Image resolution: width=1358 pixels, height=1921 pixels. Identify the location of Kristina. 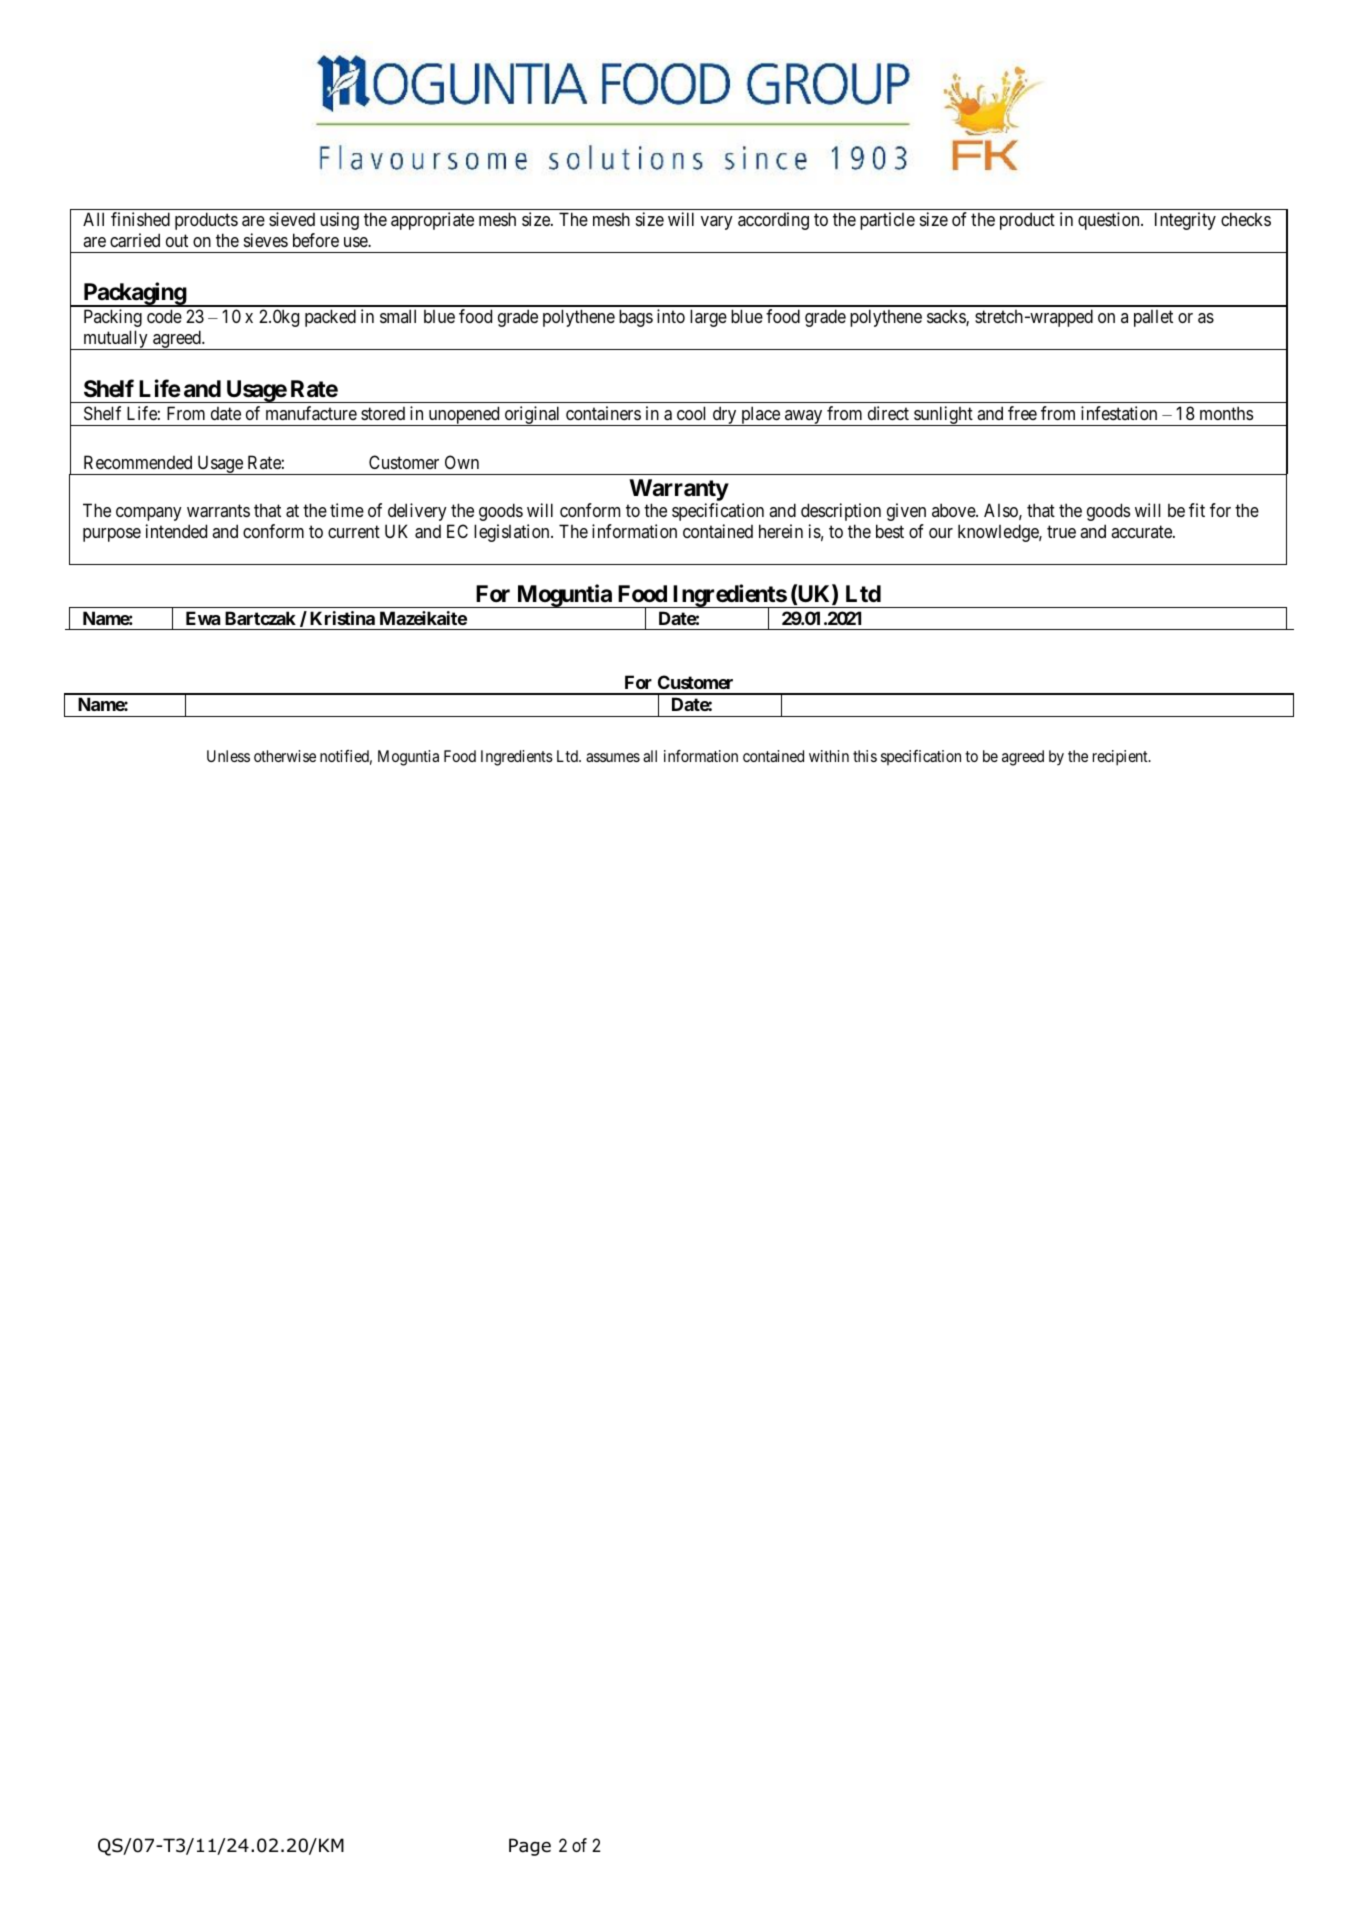
(342, 618).
